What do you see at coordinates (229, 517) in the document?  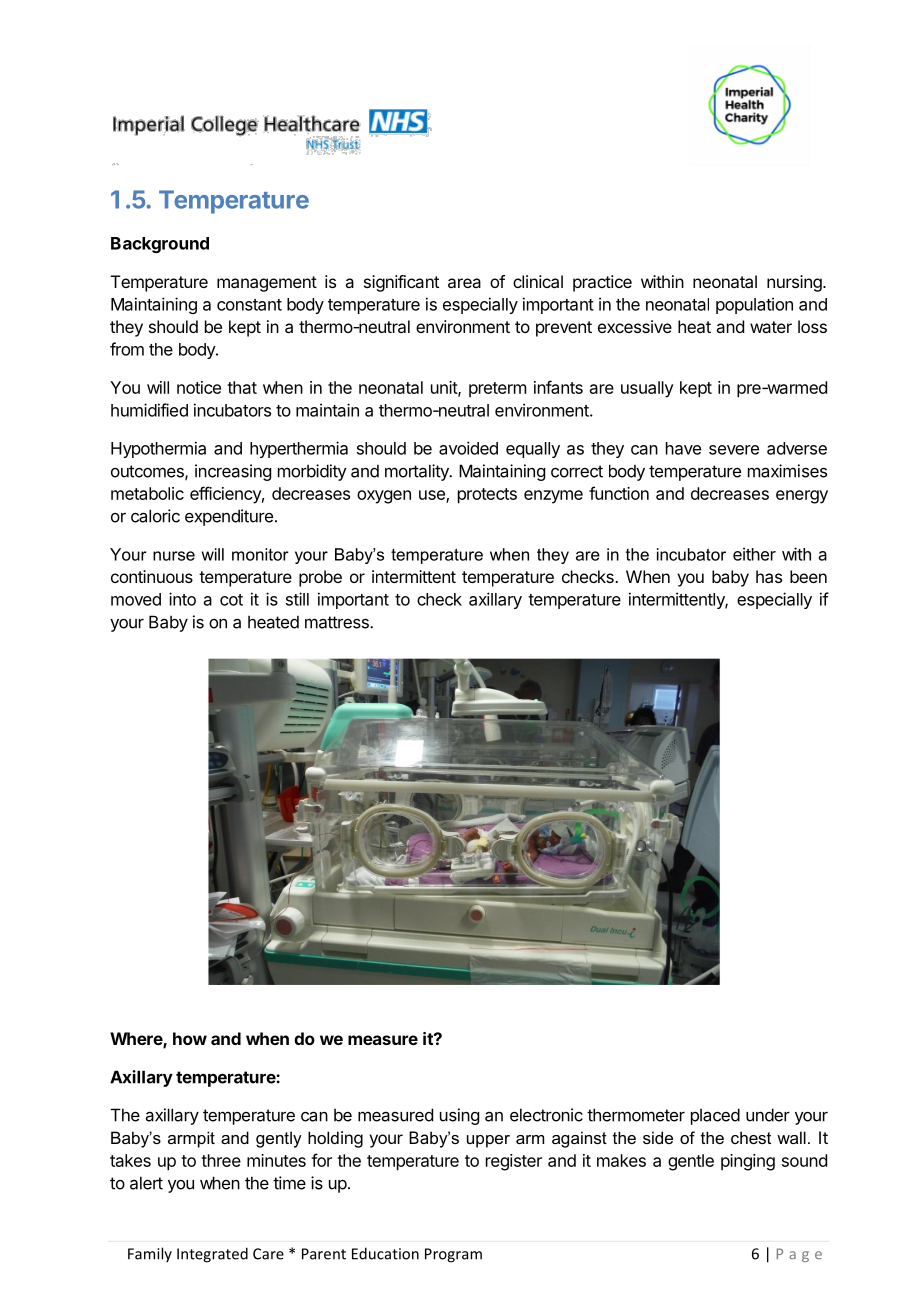 I see `expenditure` at bounding box center [229, 517].
